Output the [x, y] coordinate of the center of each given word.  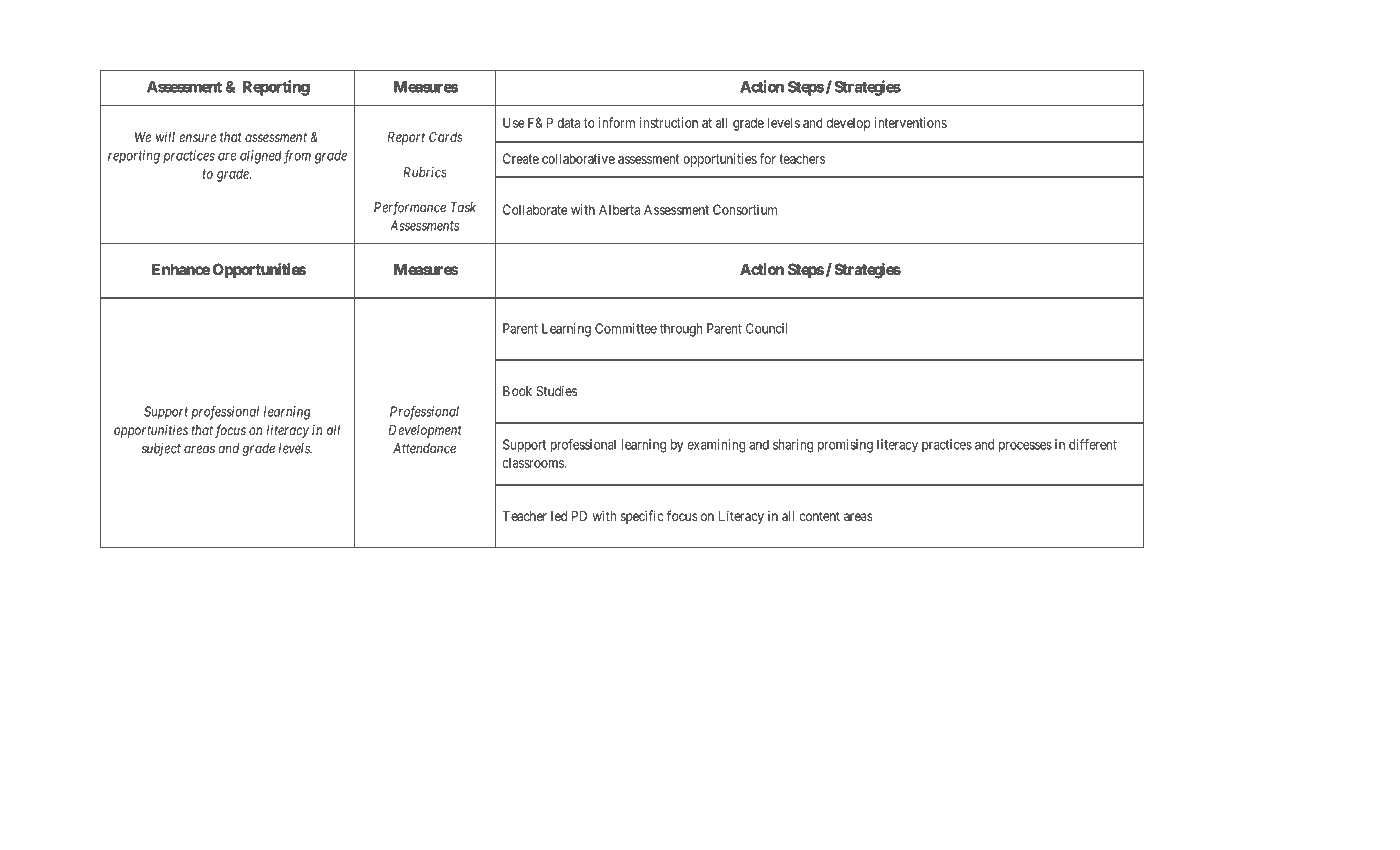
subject [161, 449]
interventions [910, 122]
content [819, 516]
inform [617, 122]
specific [642, 517]
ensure [198, 138]
